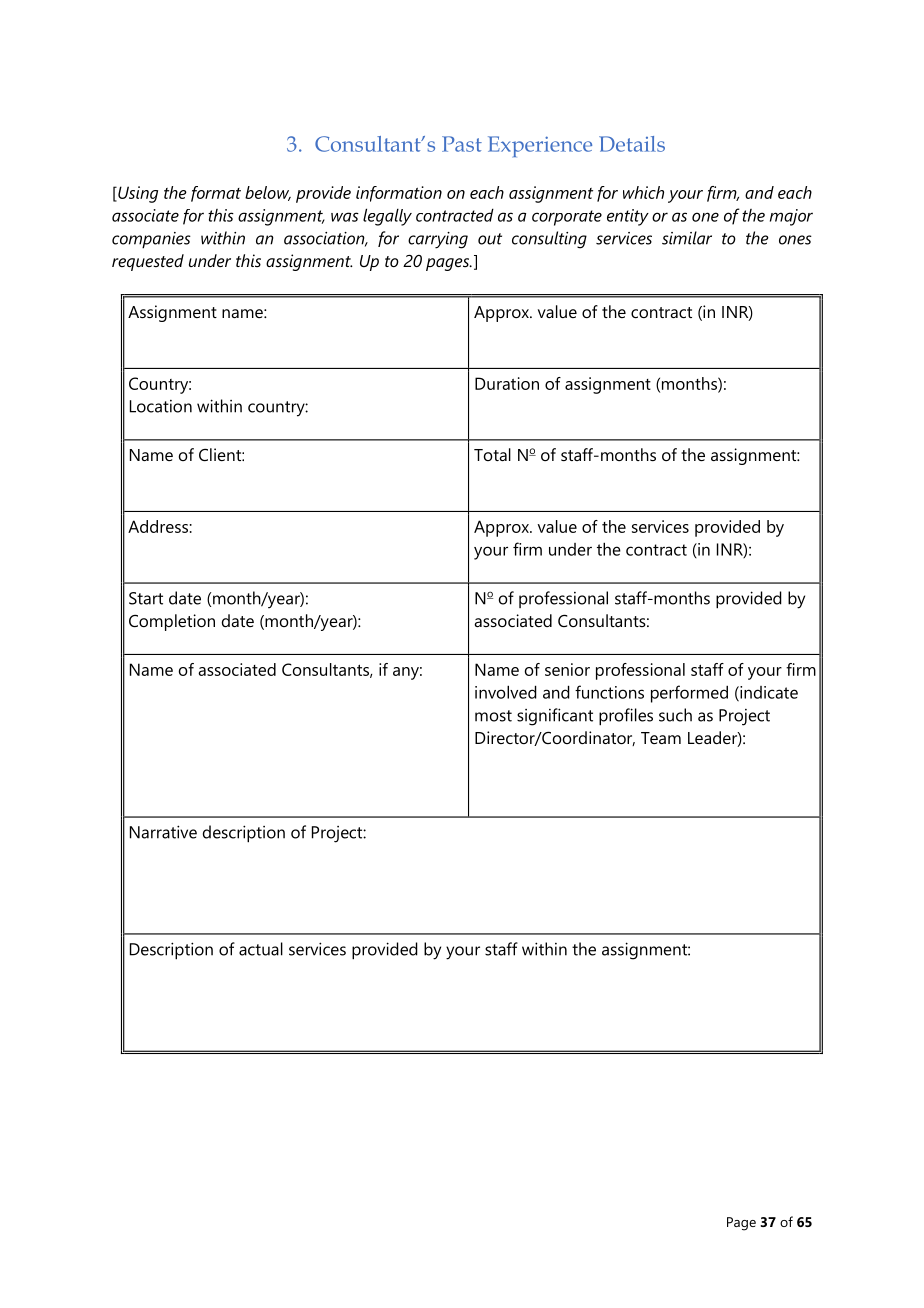  I want to click on involved, so click(506, 692).
